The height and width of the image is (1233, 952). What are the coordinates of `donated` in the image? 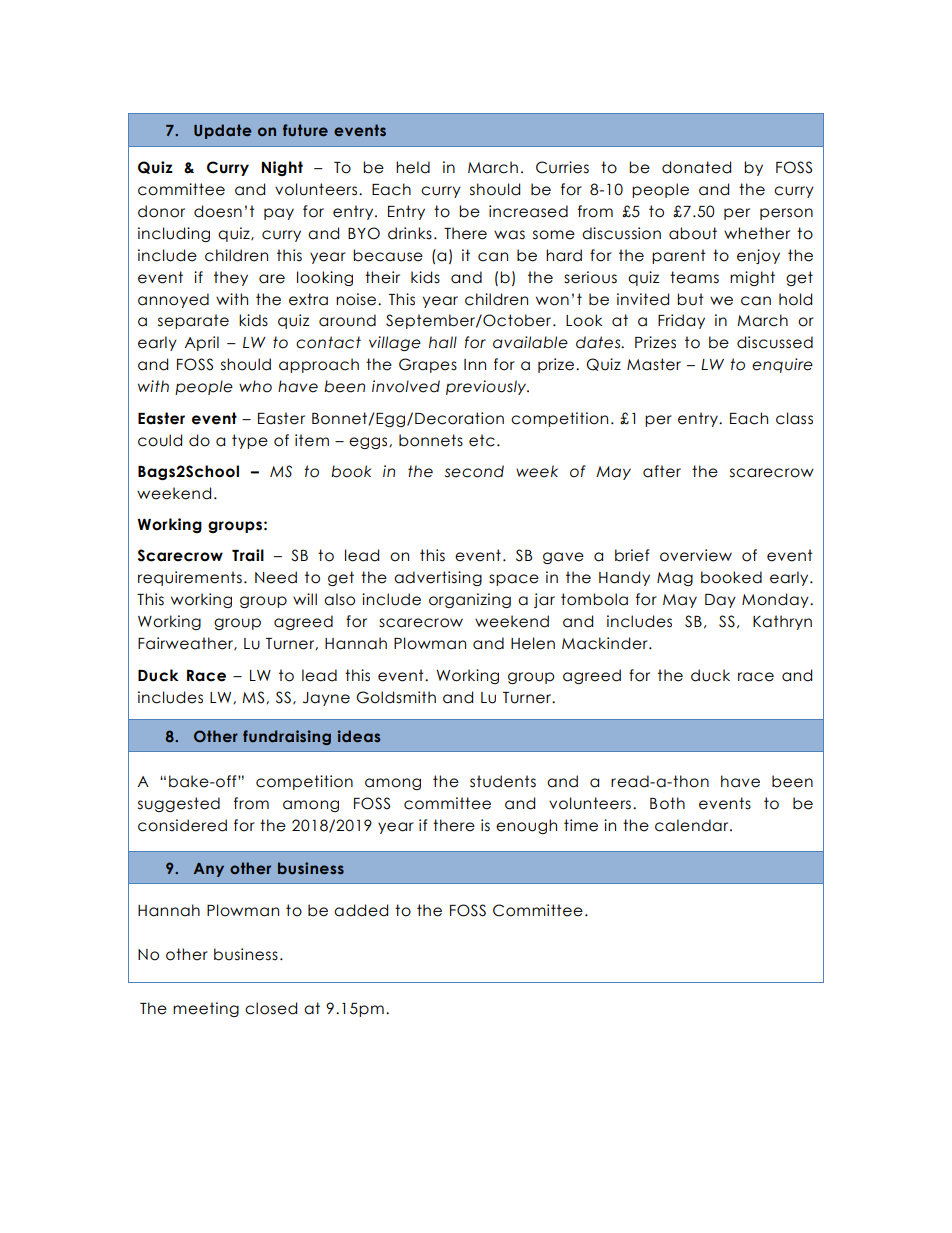 It's located at (696, 167).
